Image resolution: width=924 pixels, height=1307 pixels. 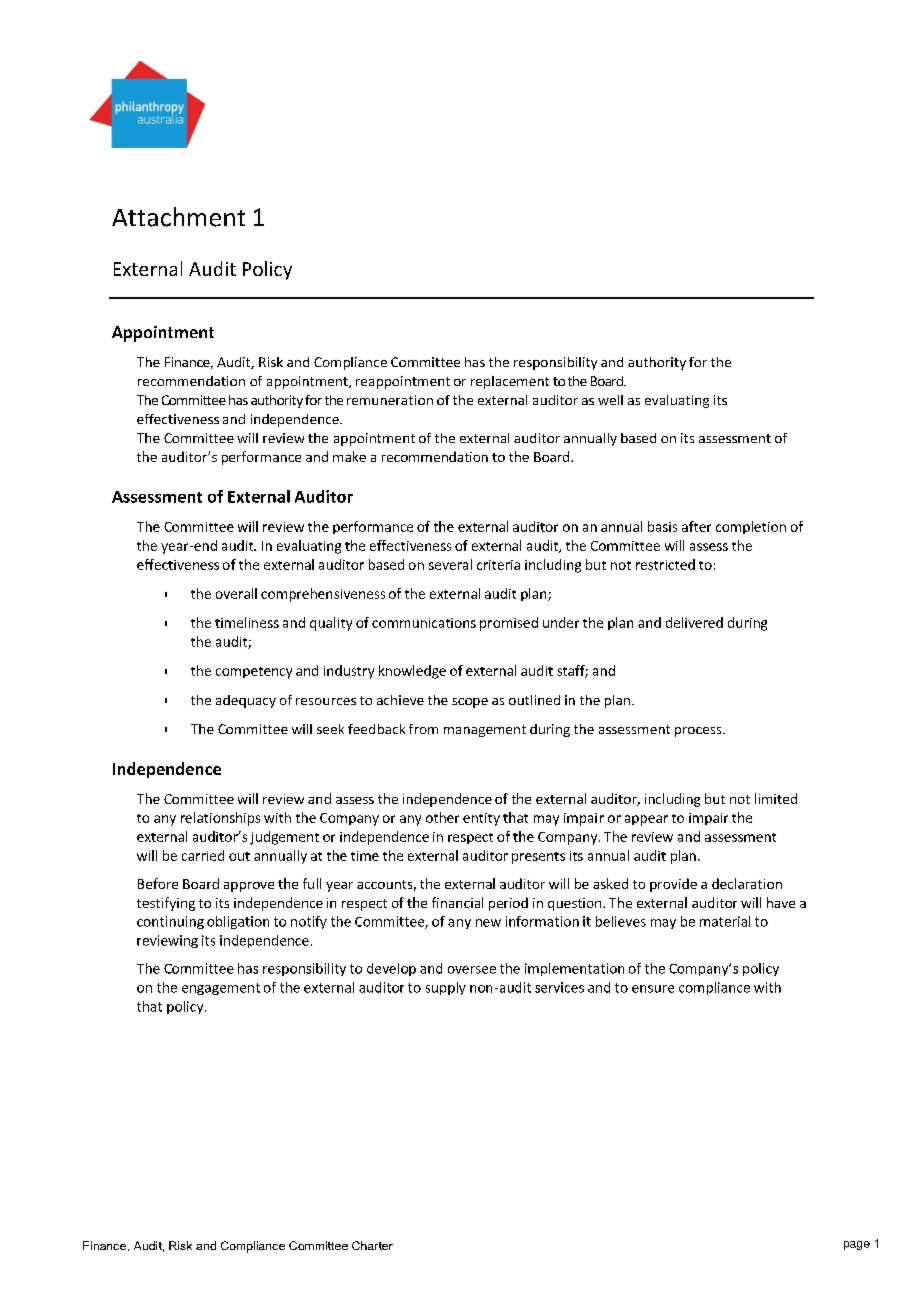 What do you see at coordinates (485, 731) in the screenshot?
I see `management` at bounding box center [485, 731].
